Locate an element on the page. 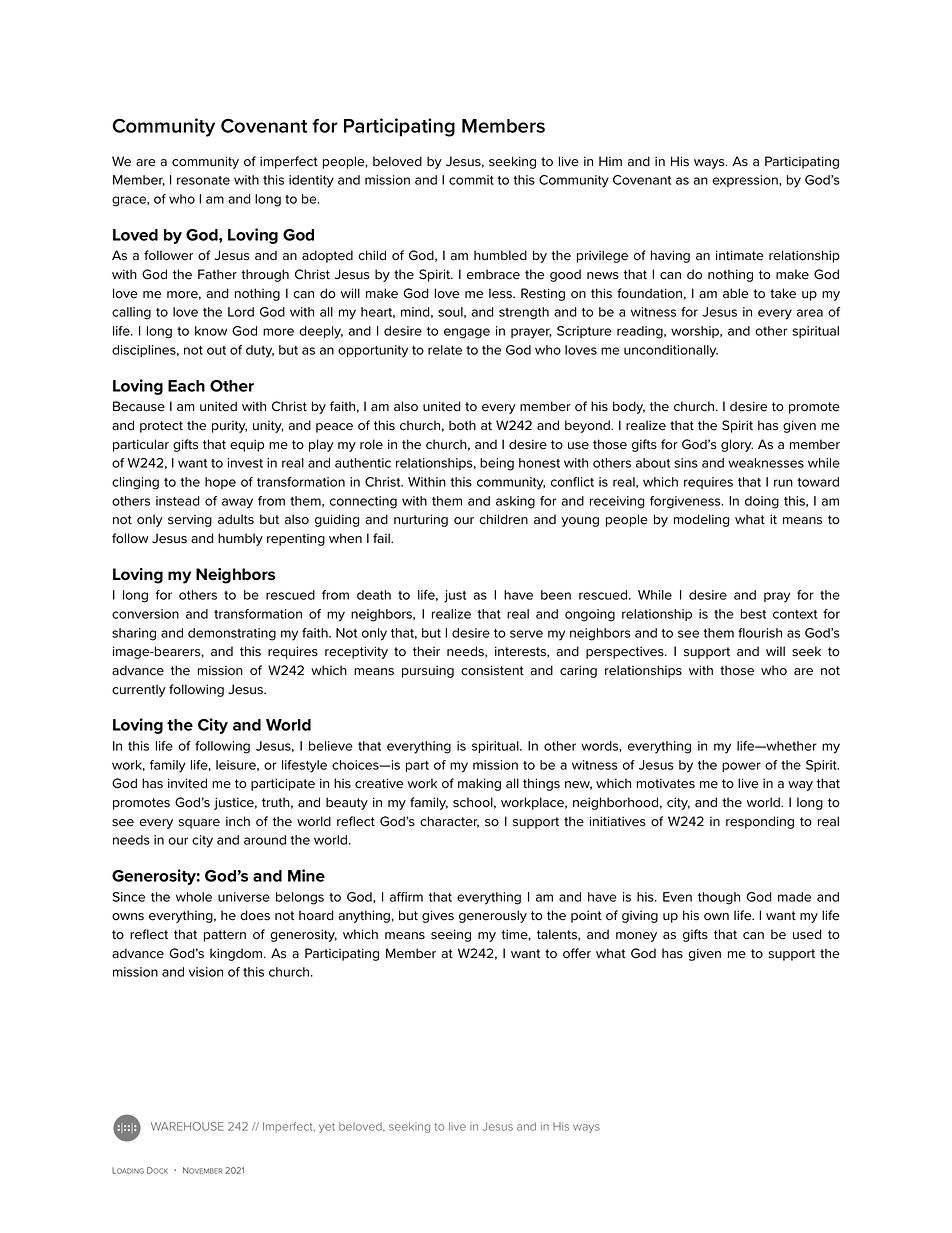 The image size is (952, 1233). commit is located at coordinates (471, 180).
